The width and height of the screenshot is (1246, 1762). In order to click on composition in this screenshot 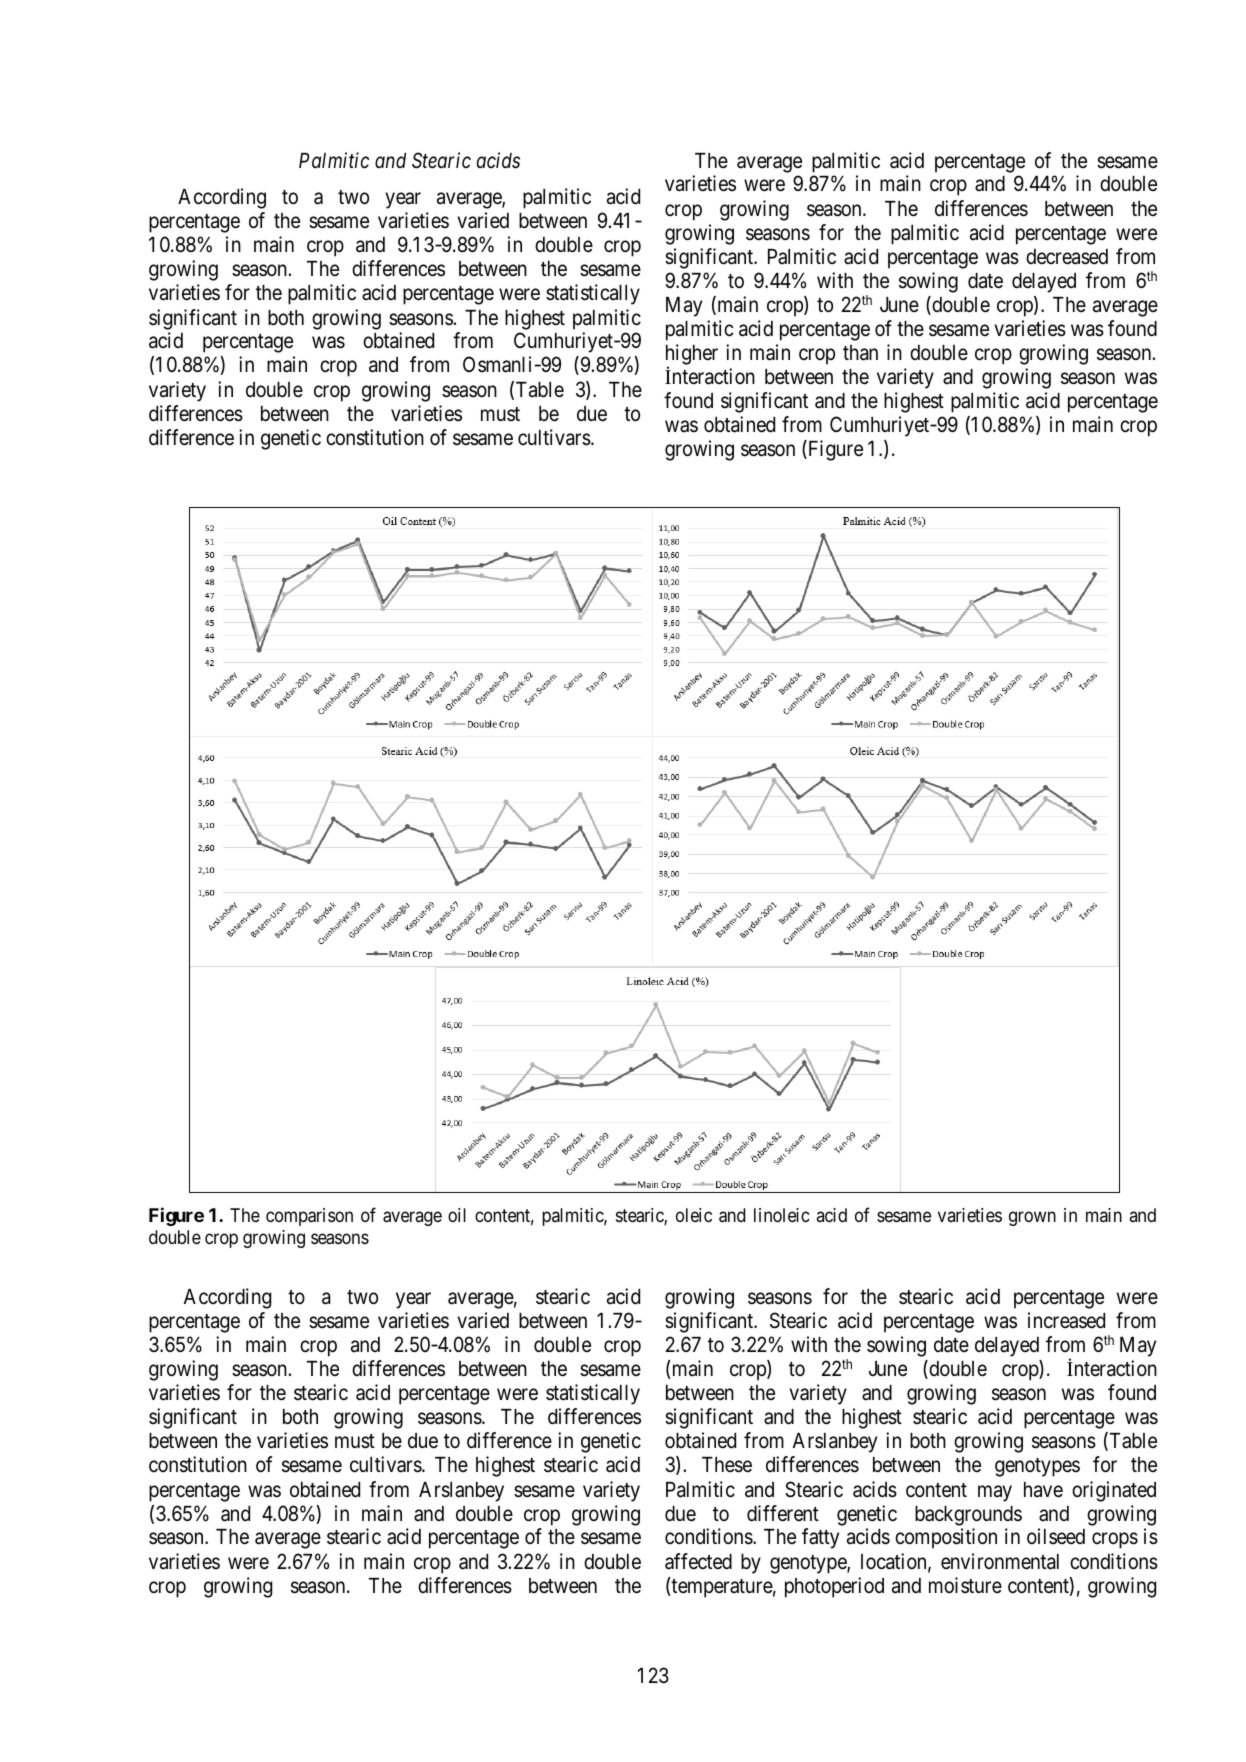, I will do `click(946, 1538)`.
